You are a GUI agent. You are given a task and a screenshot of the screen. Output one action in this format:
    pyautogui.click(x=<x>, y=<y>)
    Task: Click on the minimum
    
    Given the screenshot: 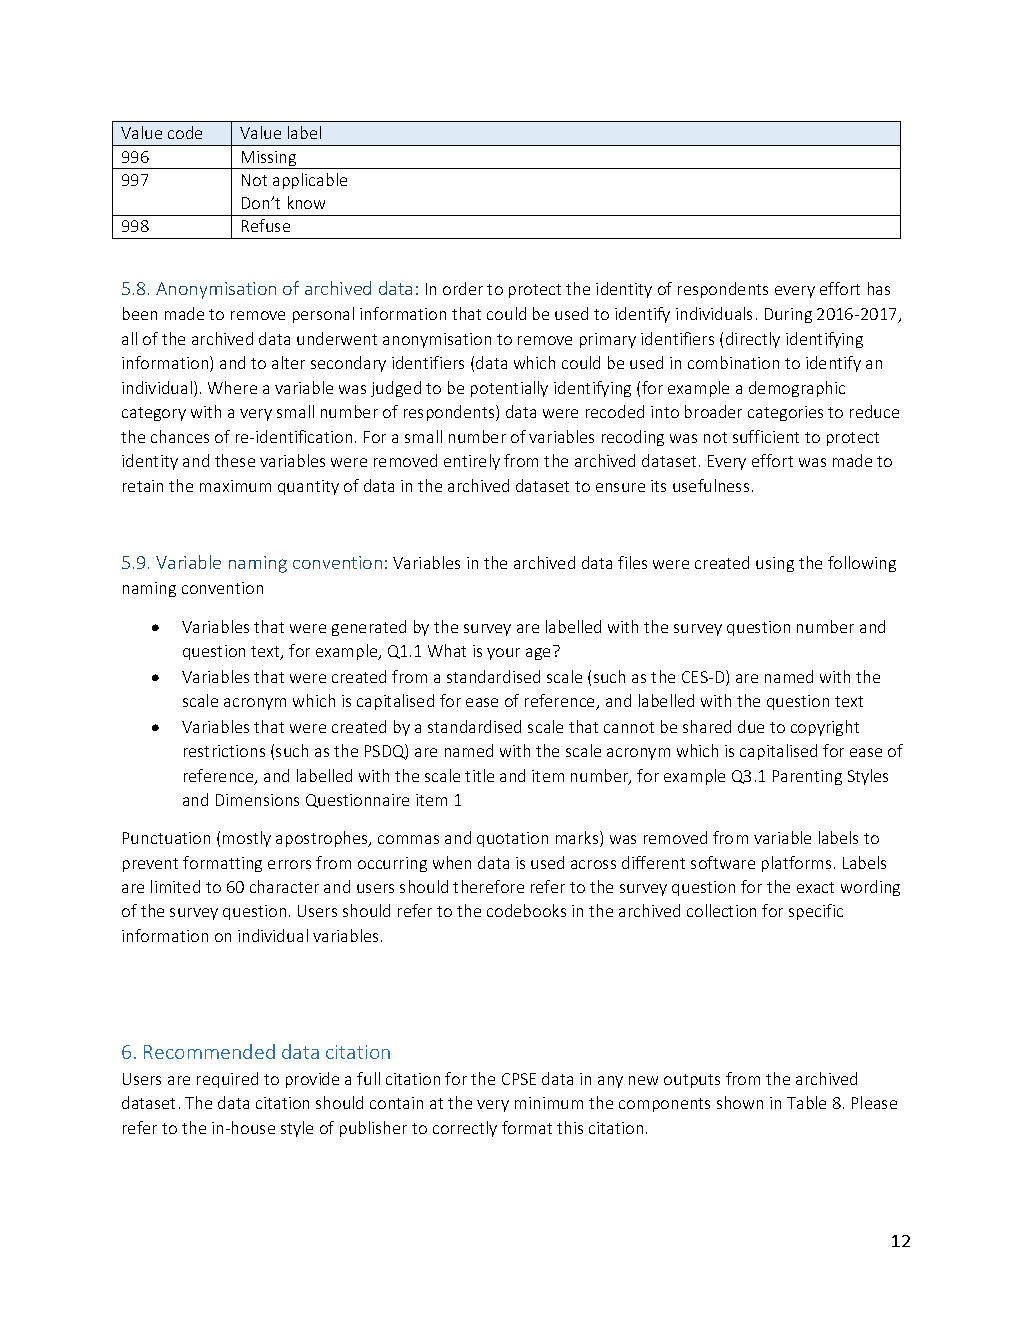 What is the action you would take?
    pyautogui.click(x=549, y=1103)
